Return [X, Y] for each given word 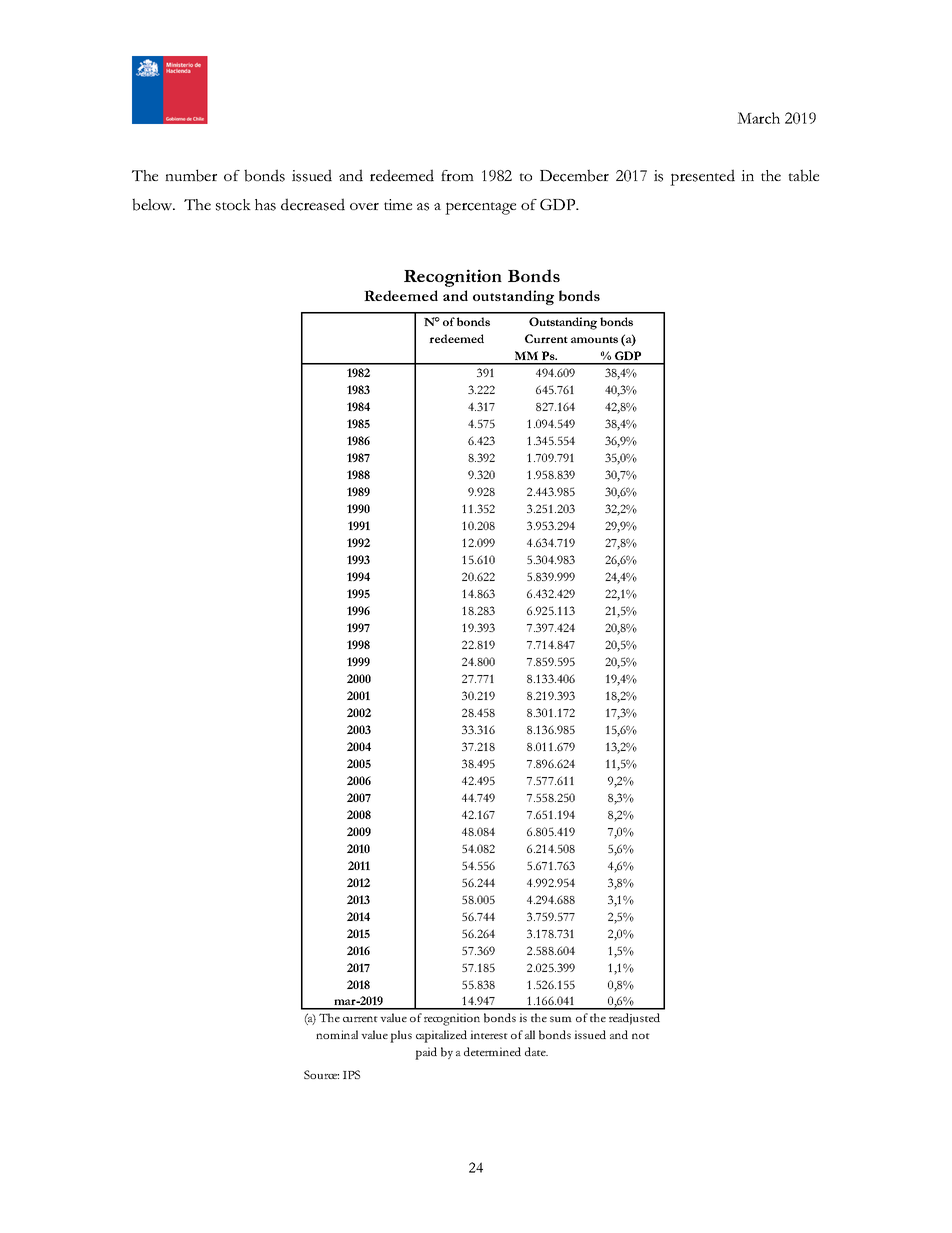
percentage [480, 208]
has [265, 205]
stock [233, 205]
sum [561, 1019]
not [641, 1036]
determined [492, 1051]
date [536, 1051]
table [804, 175]
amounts [594, 339]
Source [321, 1074]
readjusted [634, 1019]
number [191, 175]
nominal [337, 1034]
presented [702, 177]
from [457, 175]
